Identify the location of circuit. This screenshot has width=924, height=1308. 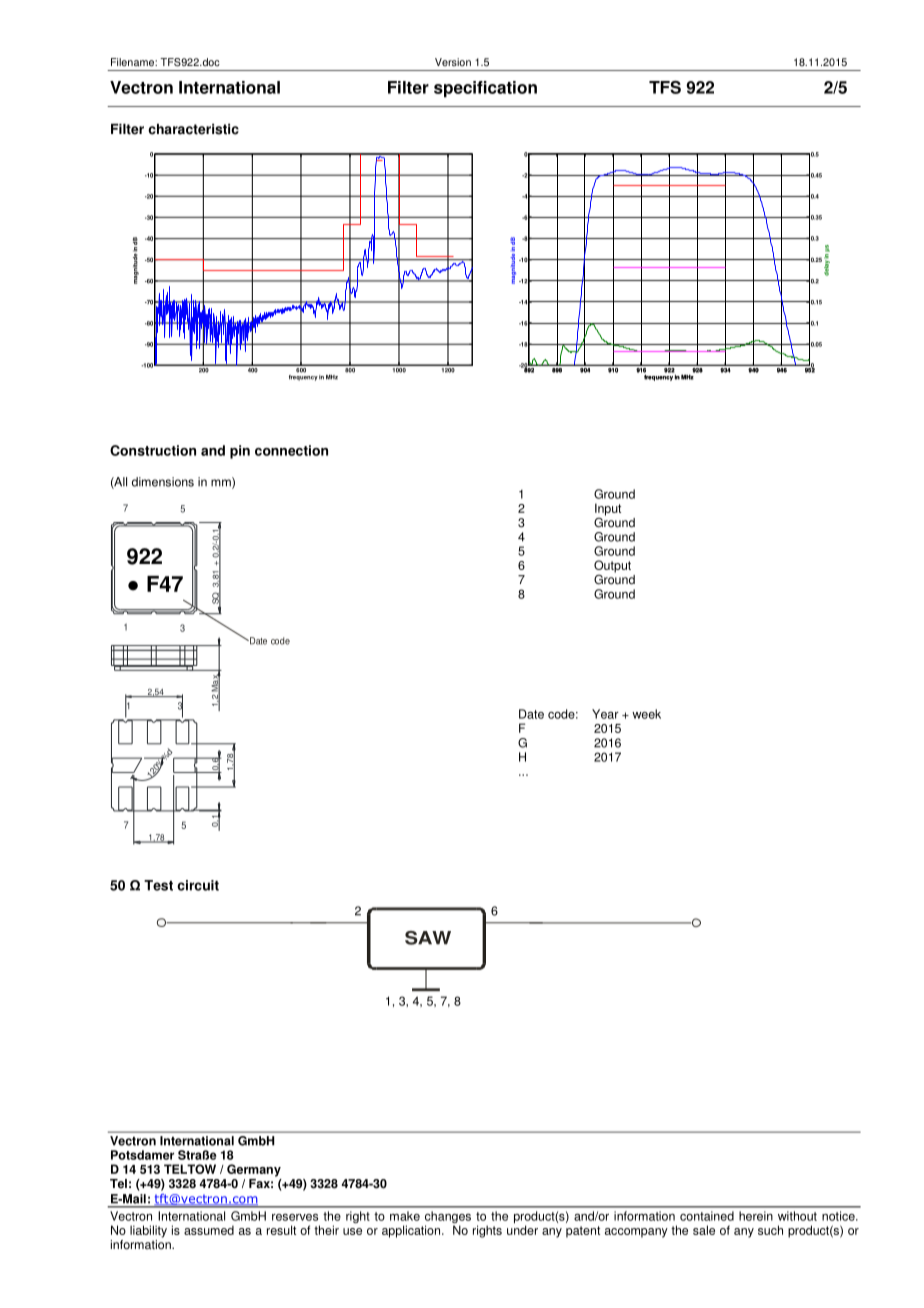
(198, 885).
